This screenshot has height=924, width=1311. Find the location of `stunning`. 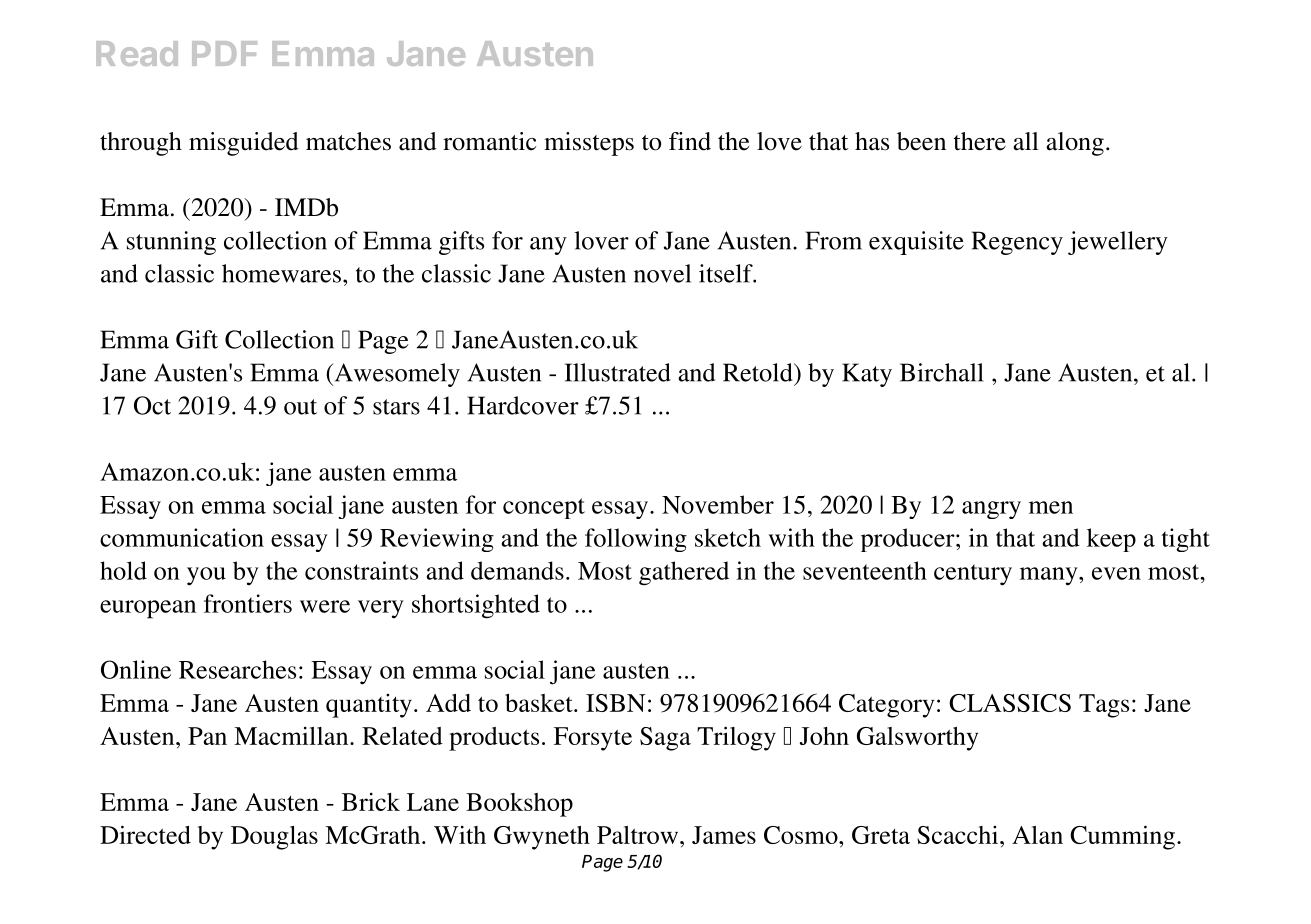

stunning is located at coordinates (171, 243).
